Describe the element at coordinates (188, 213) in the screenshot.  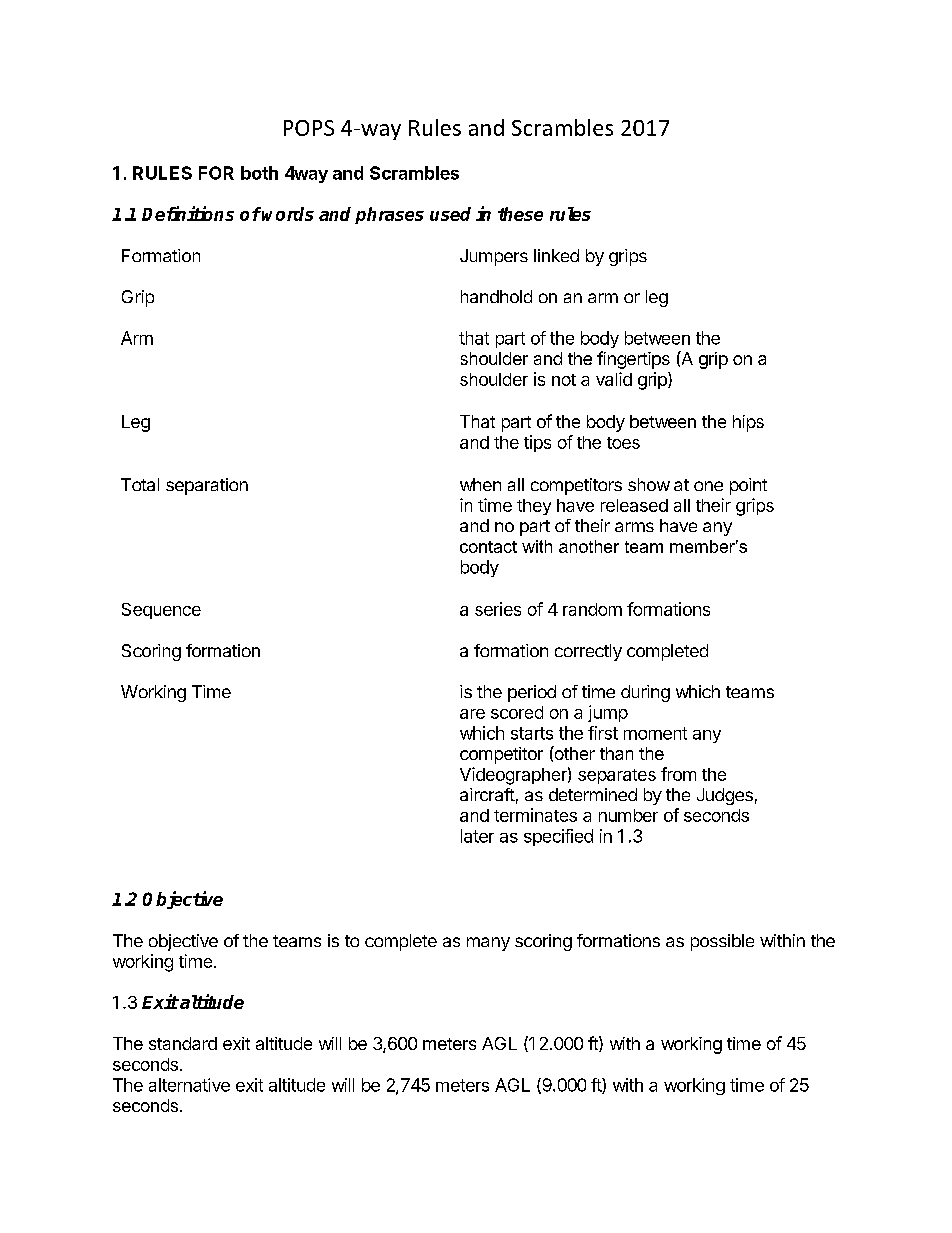
I see `Definitions` at that location.
